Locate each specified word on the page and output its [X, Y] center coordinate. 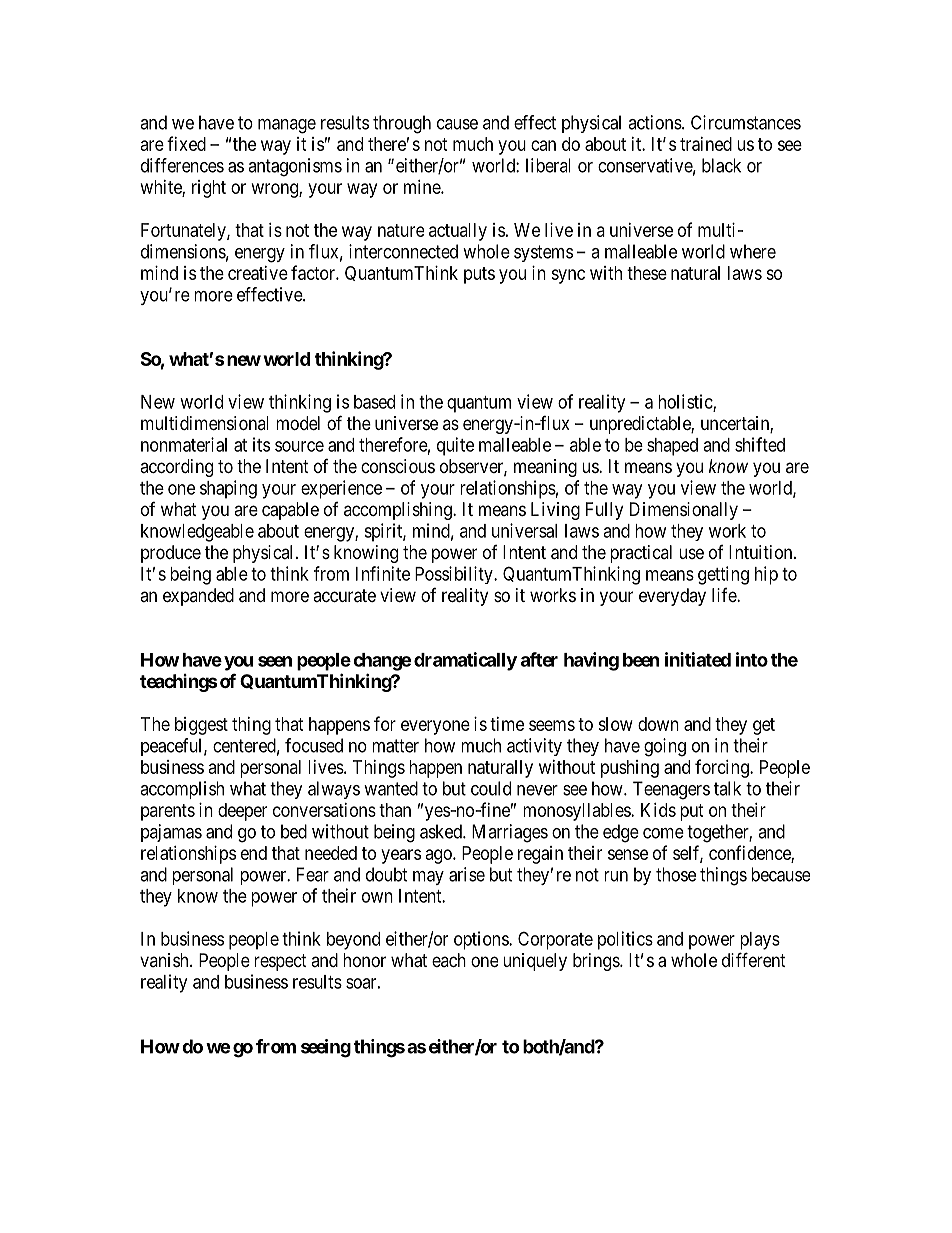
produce [171, 554]
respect [280, 962]
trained [706, 144]
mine [423, 187]
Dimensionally [684, 511]
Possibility [455, 575]
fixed [186, 143]
